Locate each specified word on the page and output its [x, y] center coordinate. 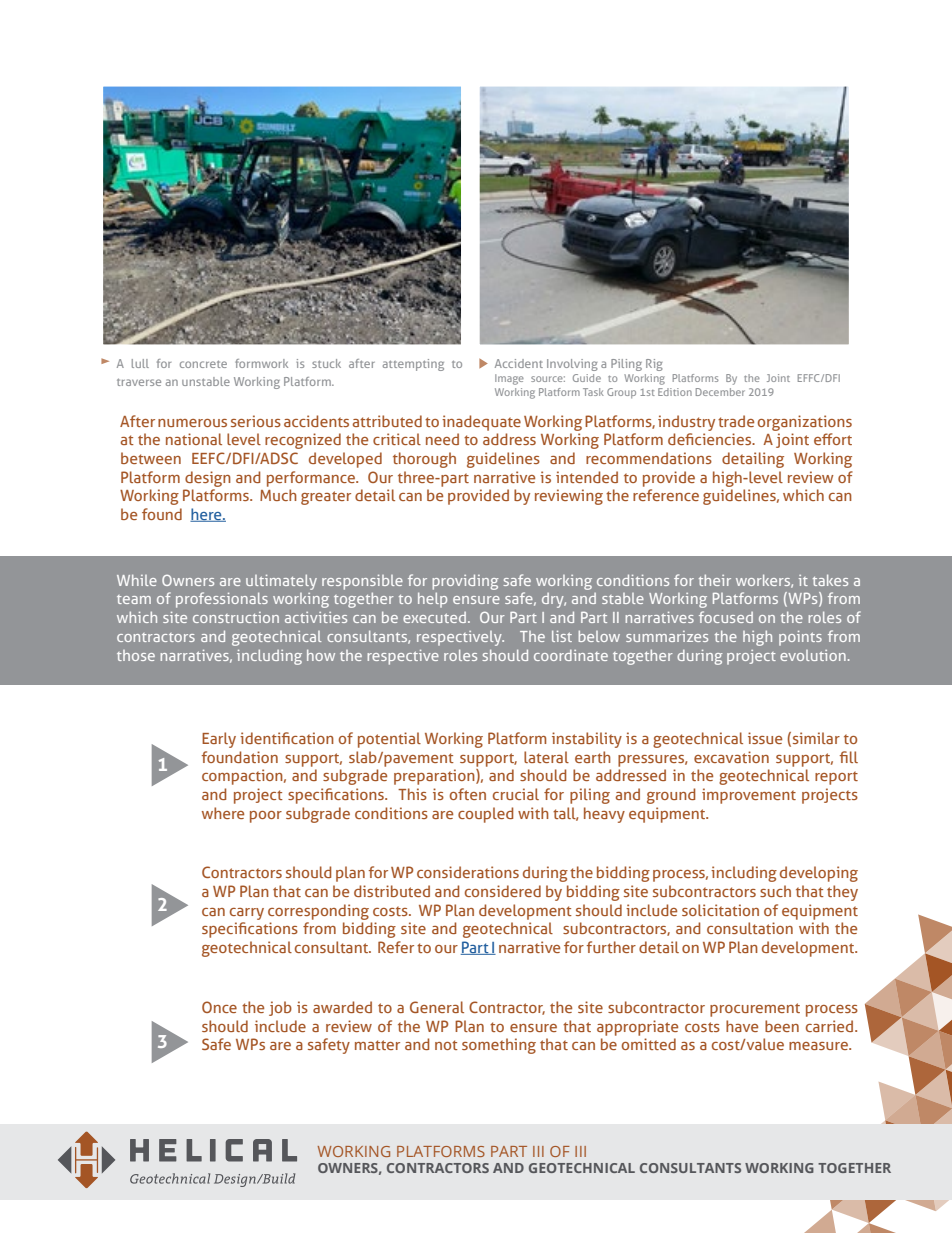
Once [219, 1007]
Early [219, 740]
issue [765, 738]
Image [509, 379]
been [782, 1026]
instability [587, 740]
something [499, 1046]
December [720, 392]
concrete [203, 364]
